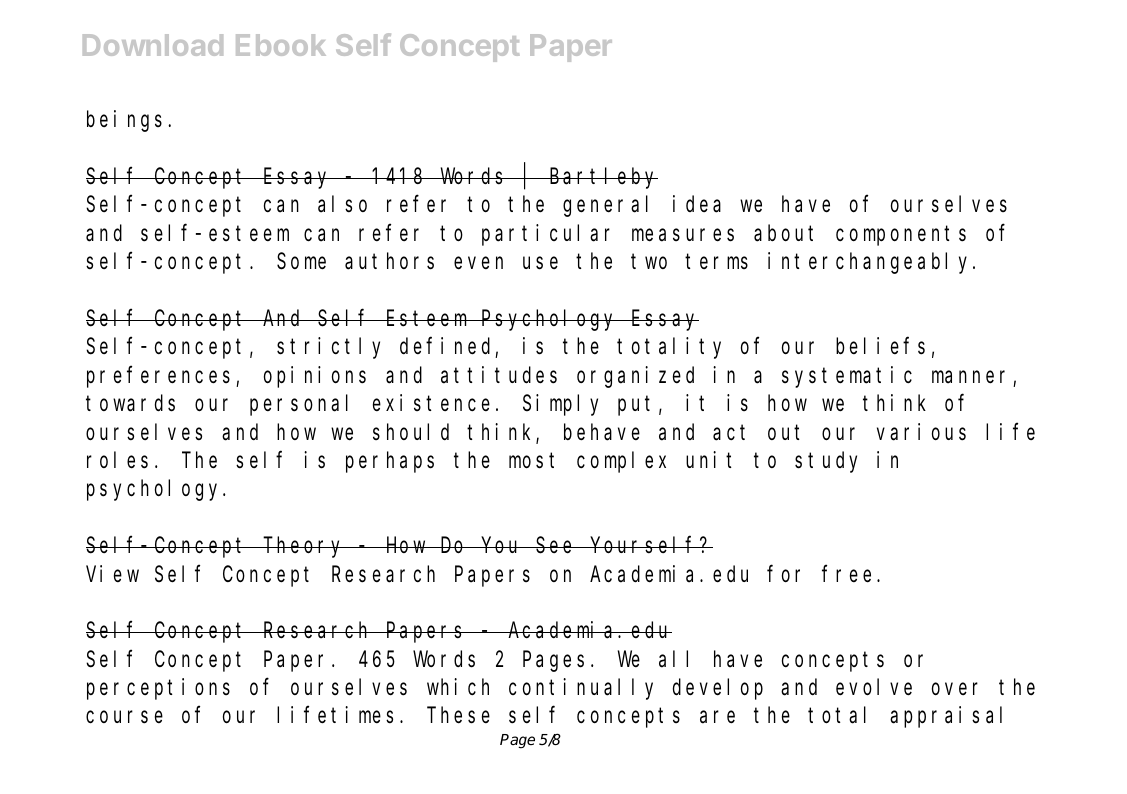  I want to click on Ebook, so click(281, 45).
